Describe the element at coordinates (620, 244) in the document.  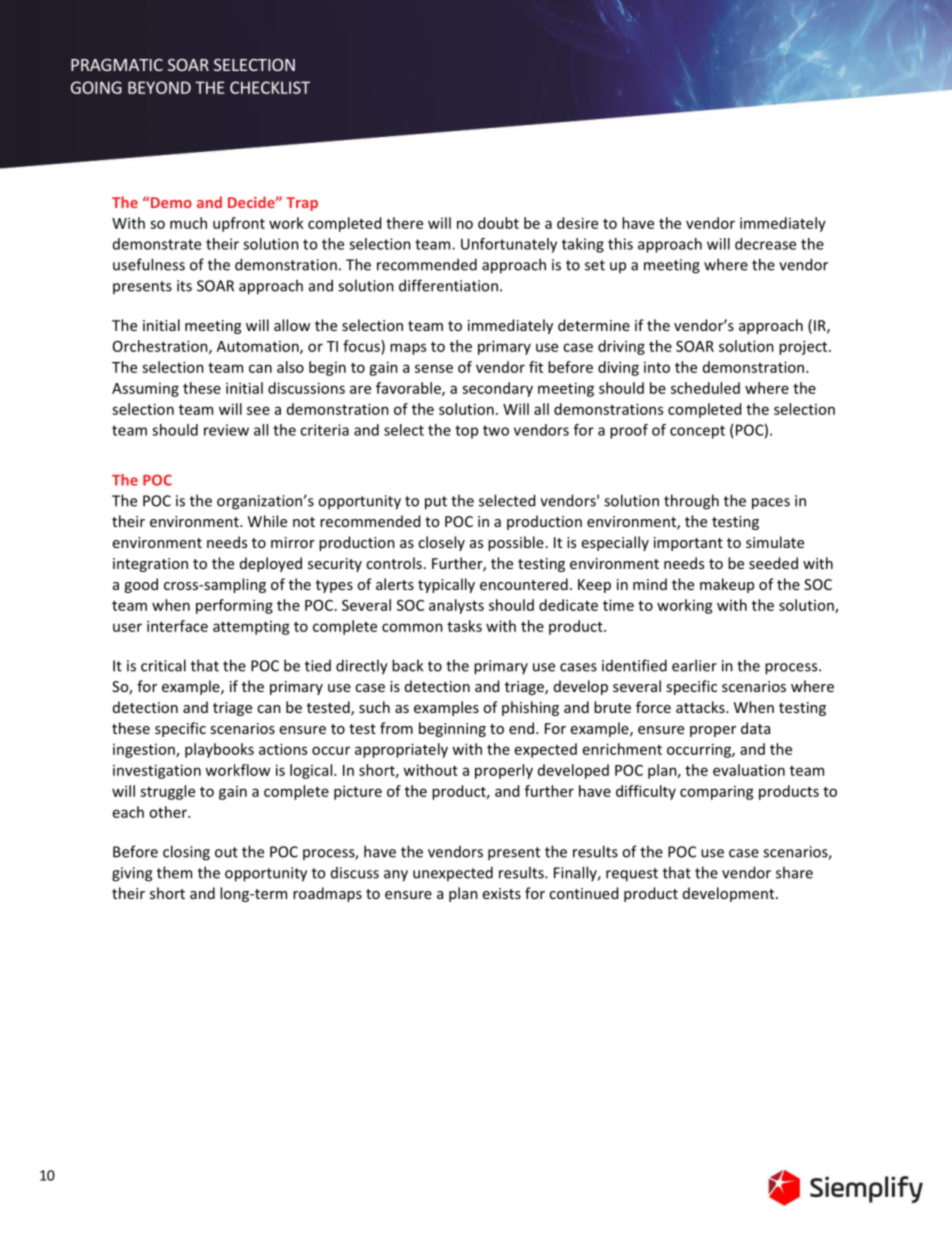
I see `this` at that location.
